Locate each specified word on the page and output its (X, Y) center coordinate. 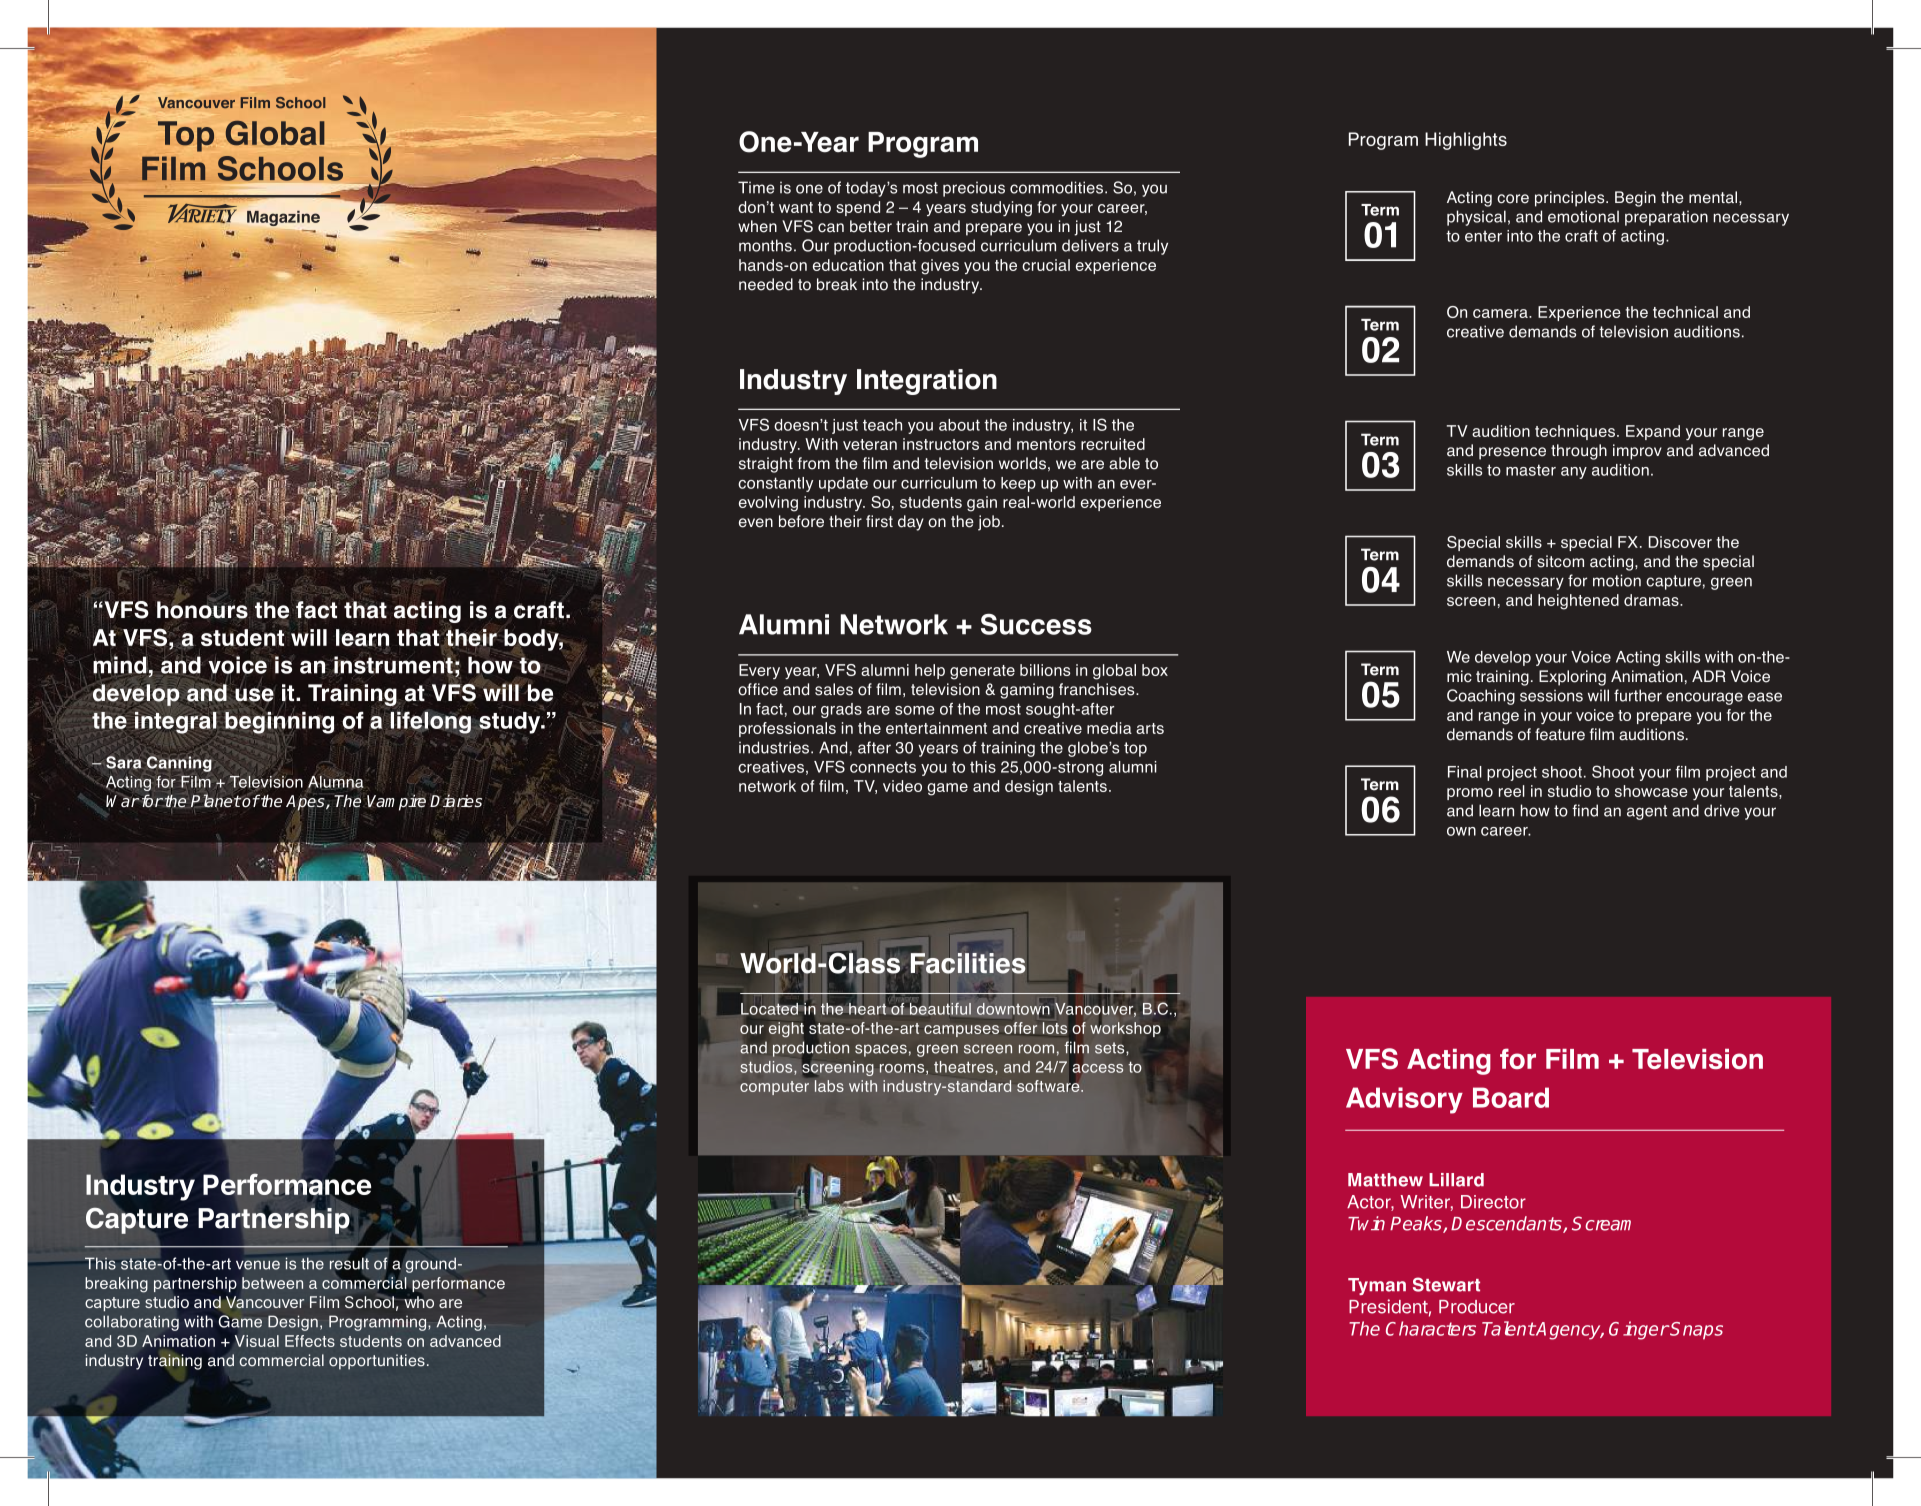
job (990, 523)
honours (202, 609)
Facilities (968, 964)
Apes (306, 804)
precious (974, 189)
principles (1571, 199)
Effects (310, 1341)
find (1585, 810)
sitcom (1560, 561)
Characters (1431, 1328)
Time (756, 187)
